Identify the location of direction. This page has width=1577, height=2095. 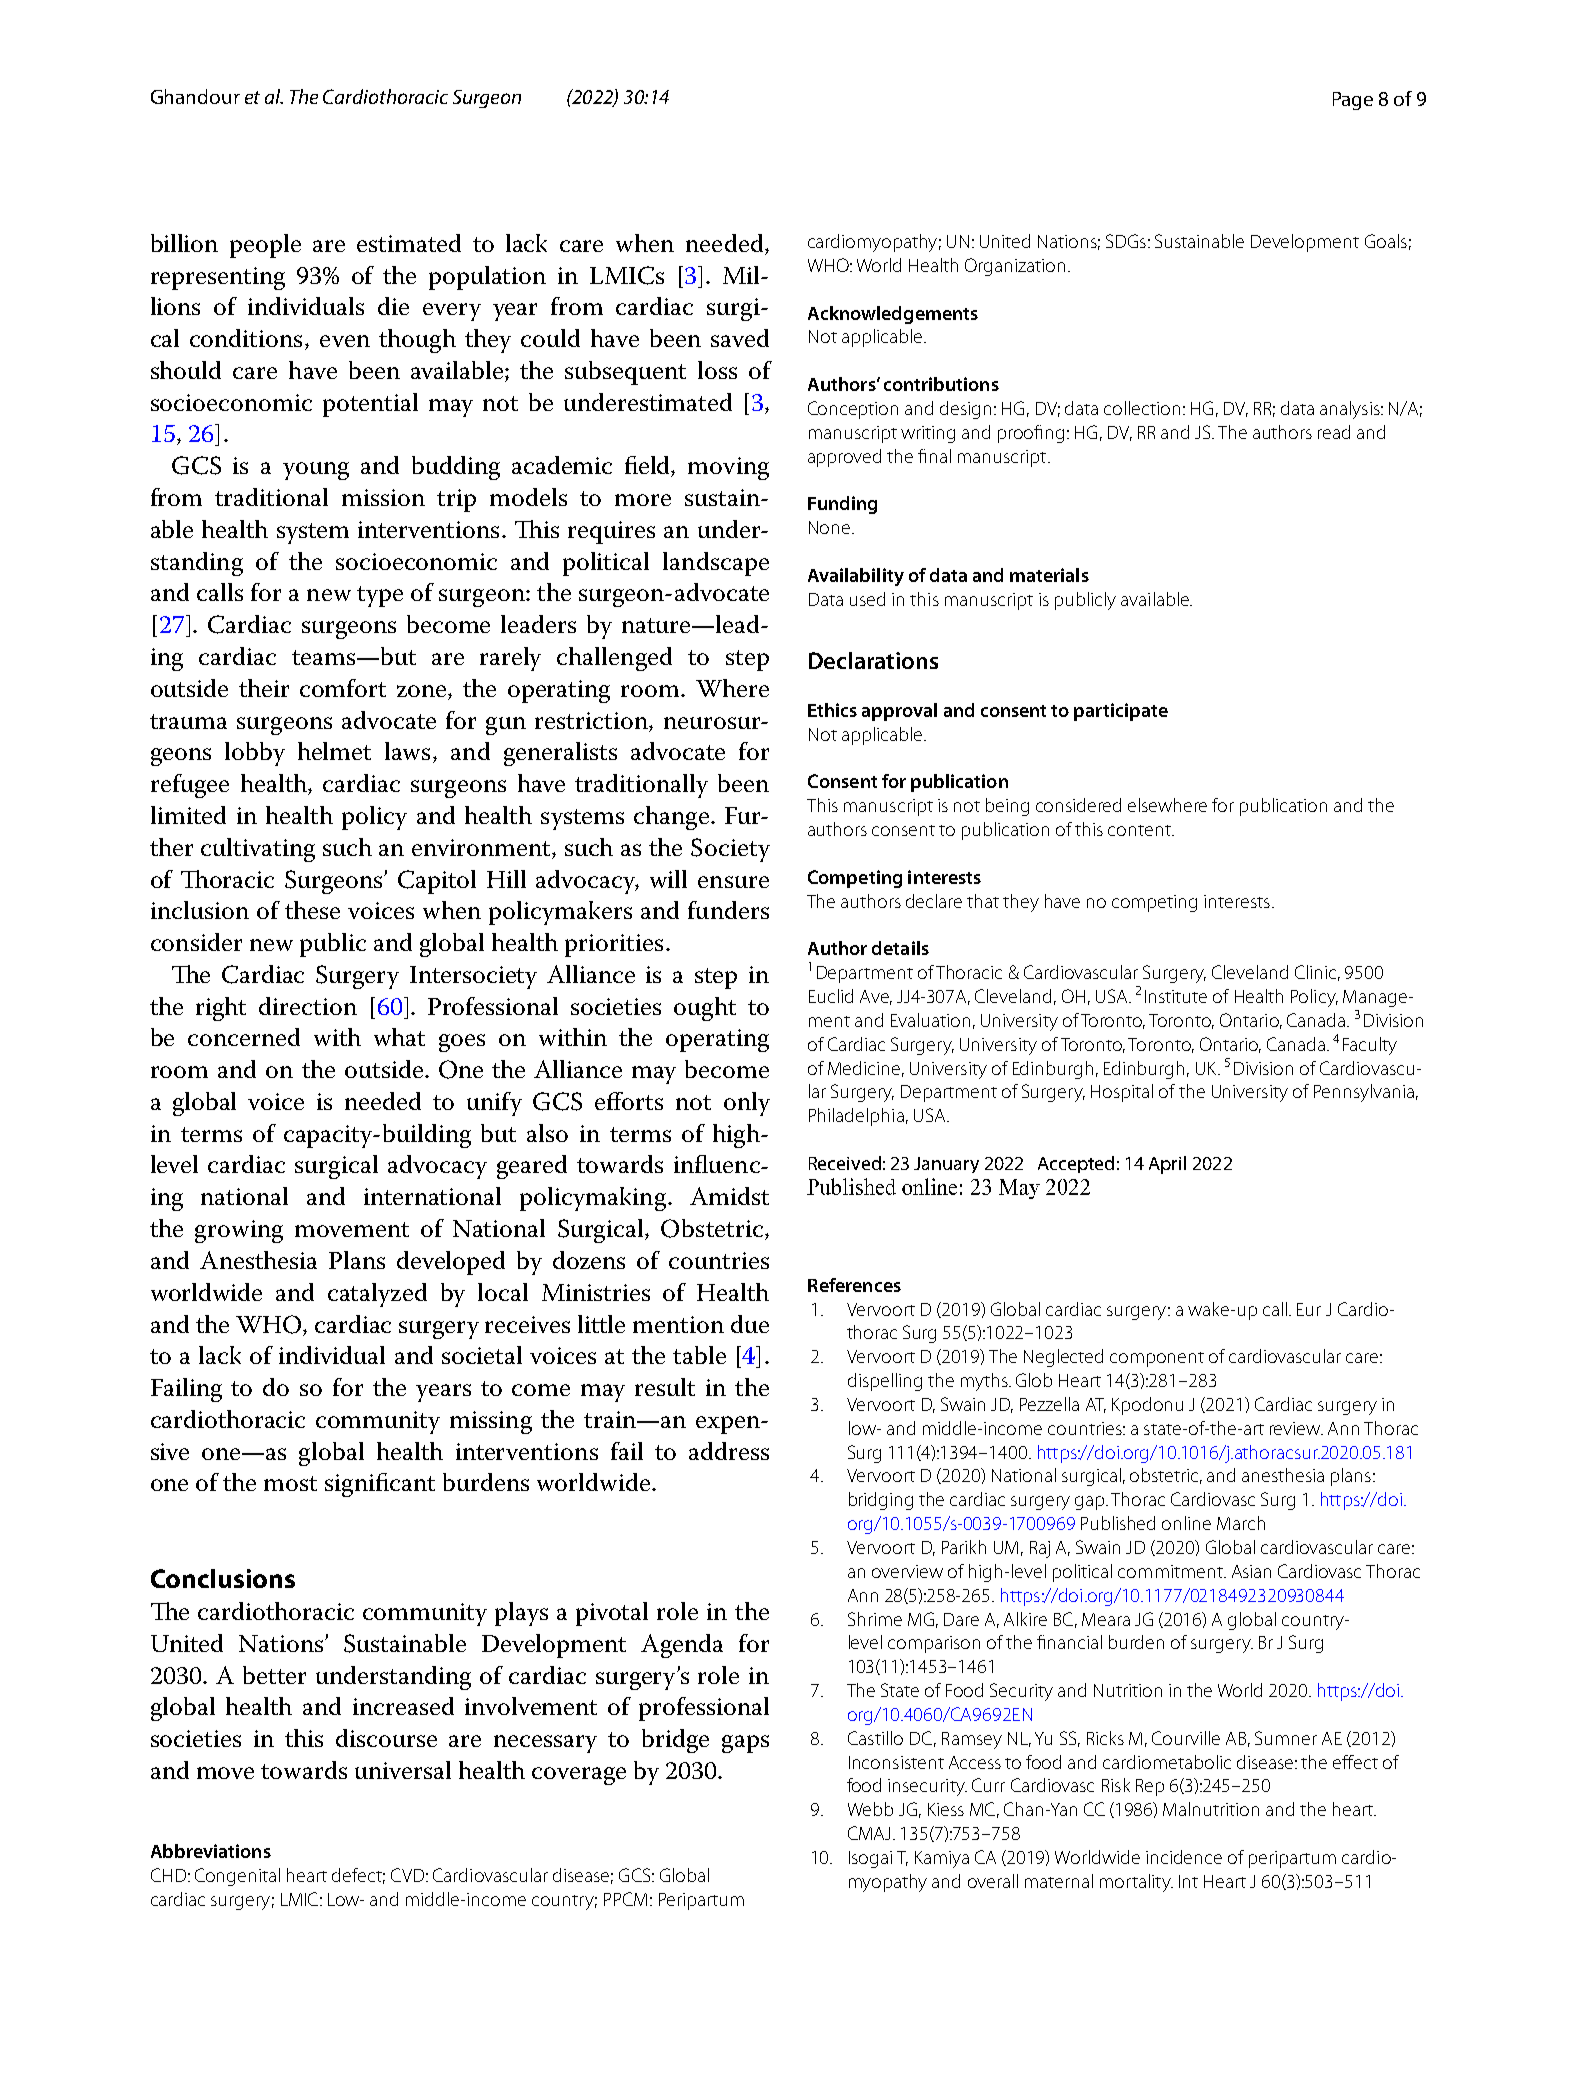
(308, 1006).
